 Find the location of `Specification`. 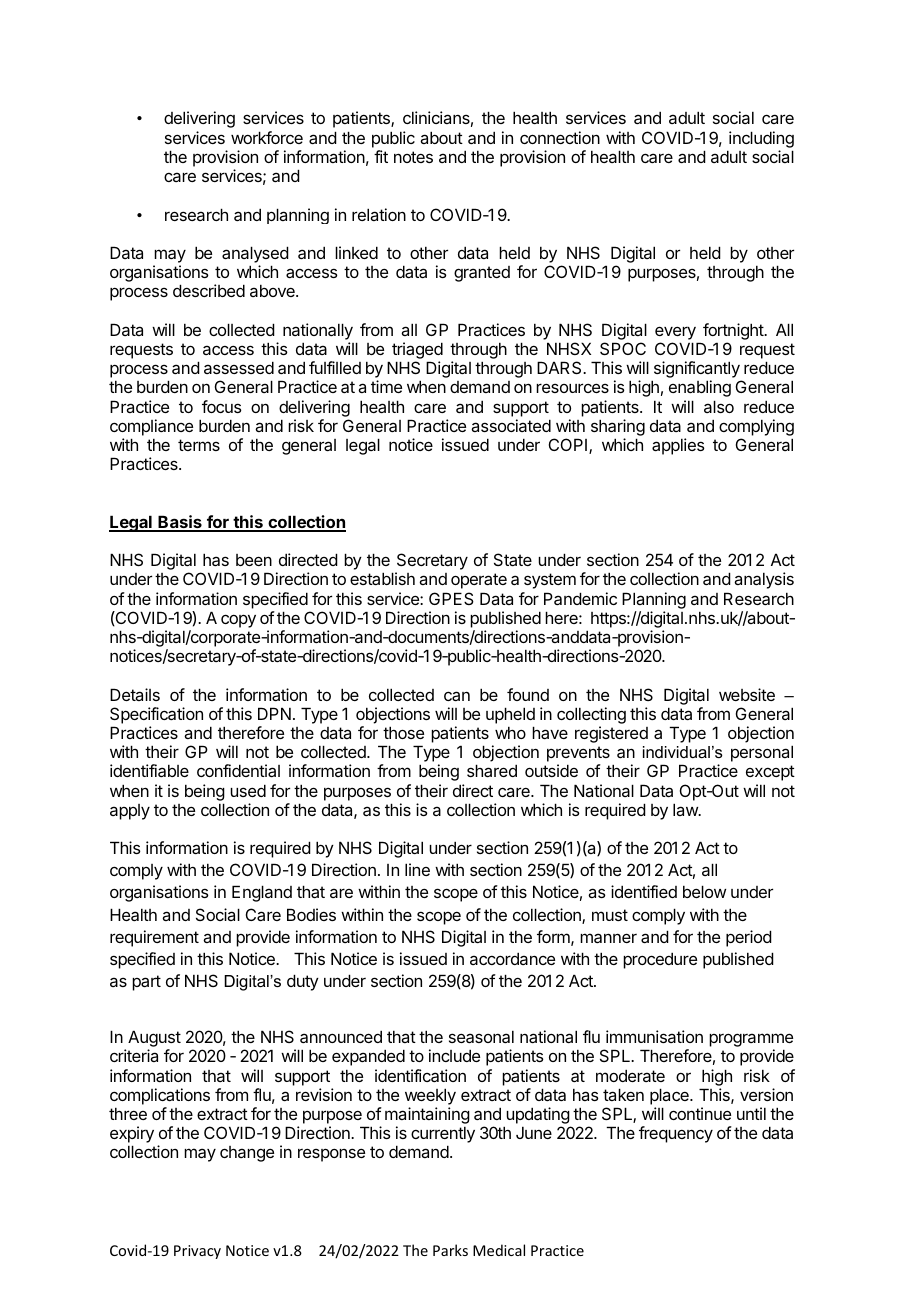

Specification is located at coordinates (156, 715).
